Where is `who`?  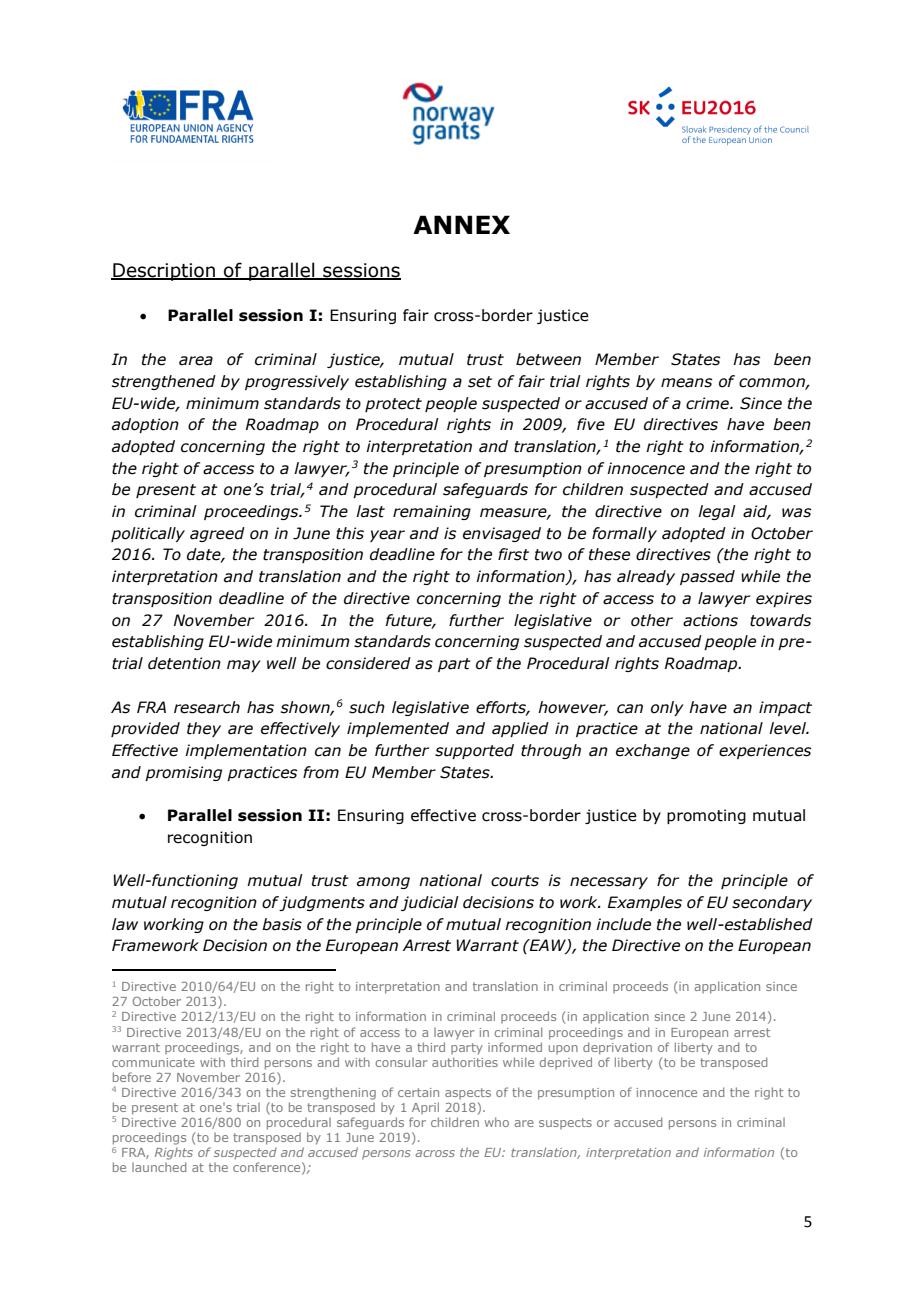 who is located at coordinates (497, 1122).
